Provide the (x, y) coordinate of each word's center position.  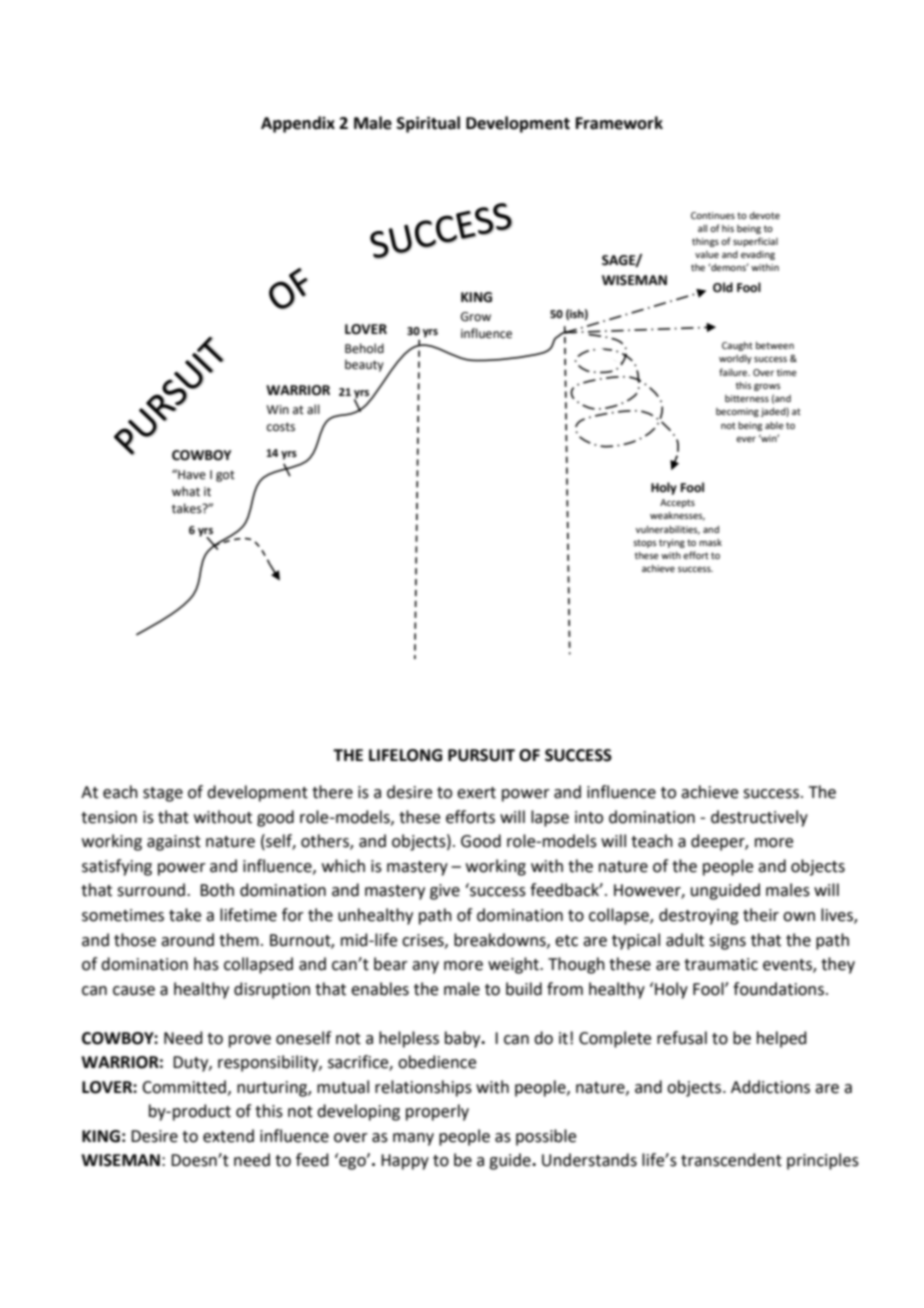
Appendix (298, 124)
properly (437, 1112)
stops (645, 543)
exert (476, 793)
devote (764, 215)
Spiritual (428, 124)
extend (228, 1136)
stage (163, 794)
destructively (759, 818)
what (186, 491)
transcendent (731, 1160)
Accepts (677, 503)
